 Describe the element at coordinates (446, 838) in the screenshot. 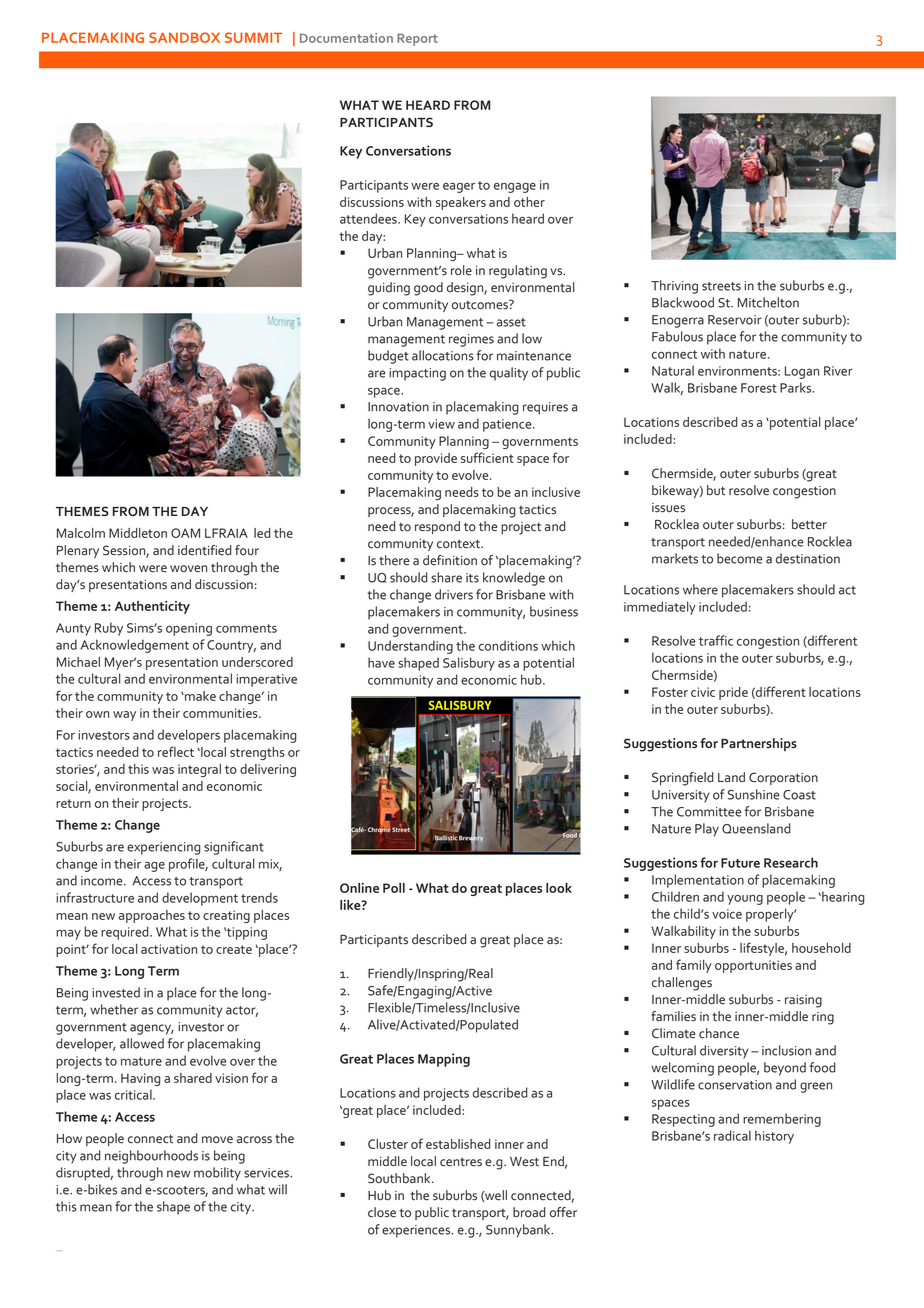

I see `Ballistic` at that location.
